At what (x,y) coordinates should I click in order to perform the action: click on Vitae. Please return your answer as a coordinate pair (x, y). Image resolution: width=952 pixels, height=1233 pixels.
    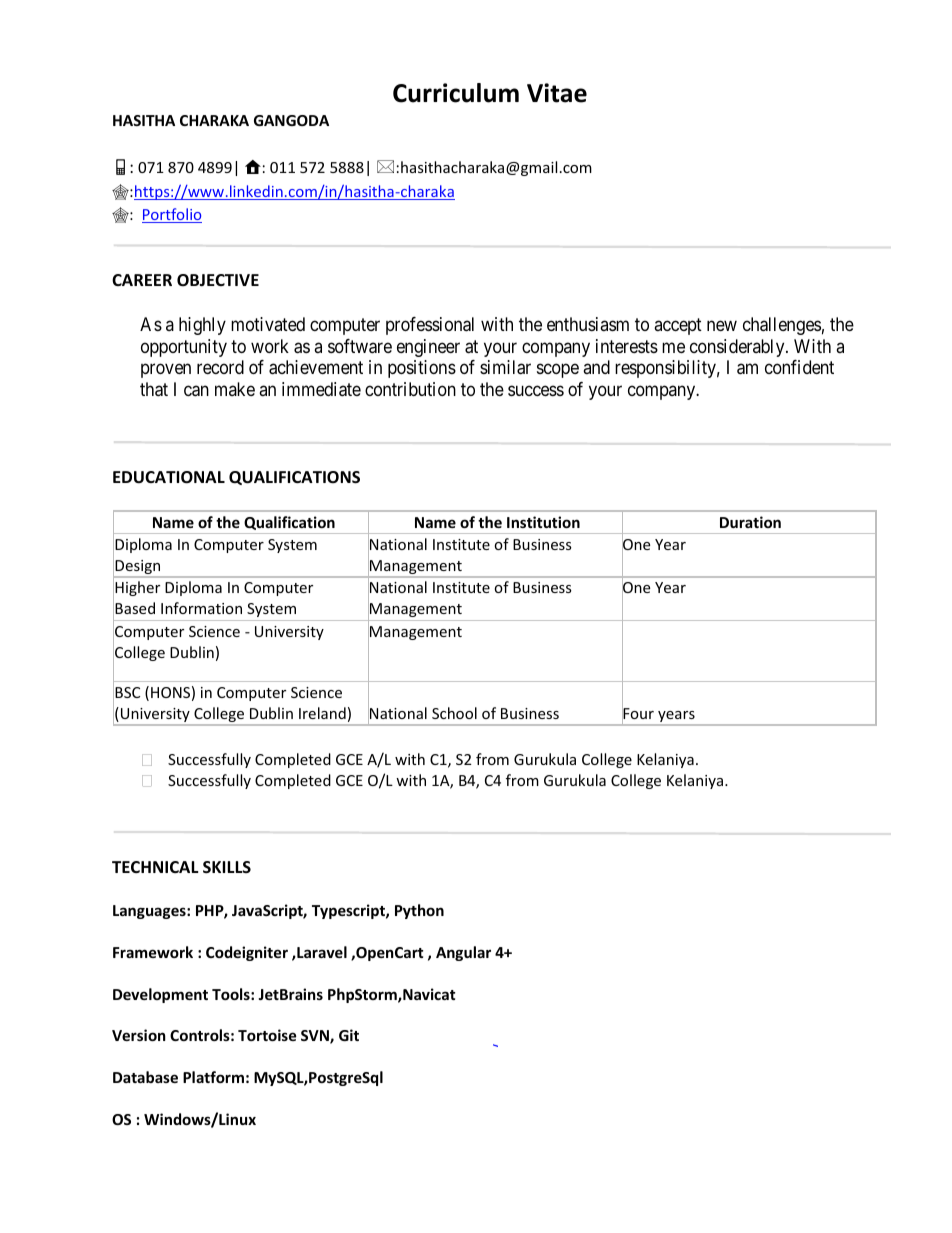
    Looking at the image, I should click on (557, 93).
